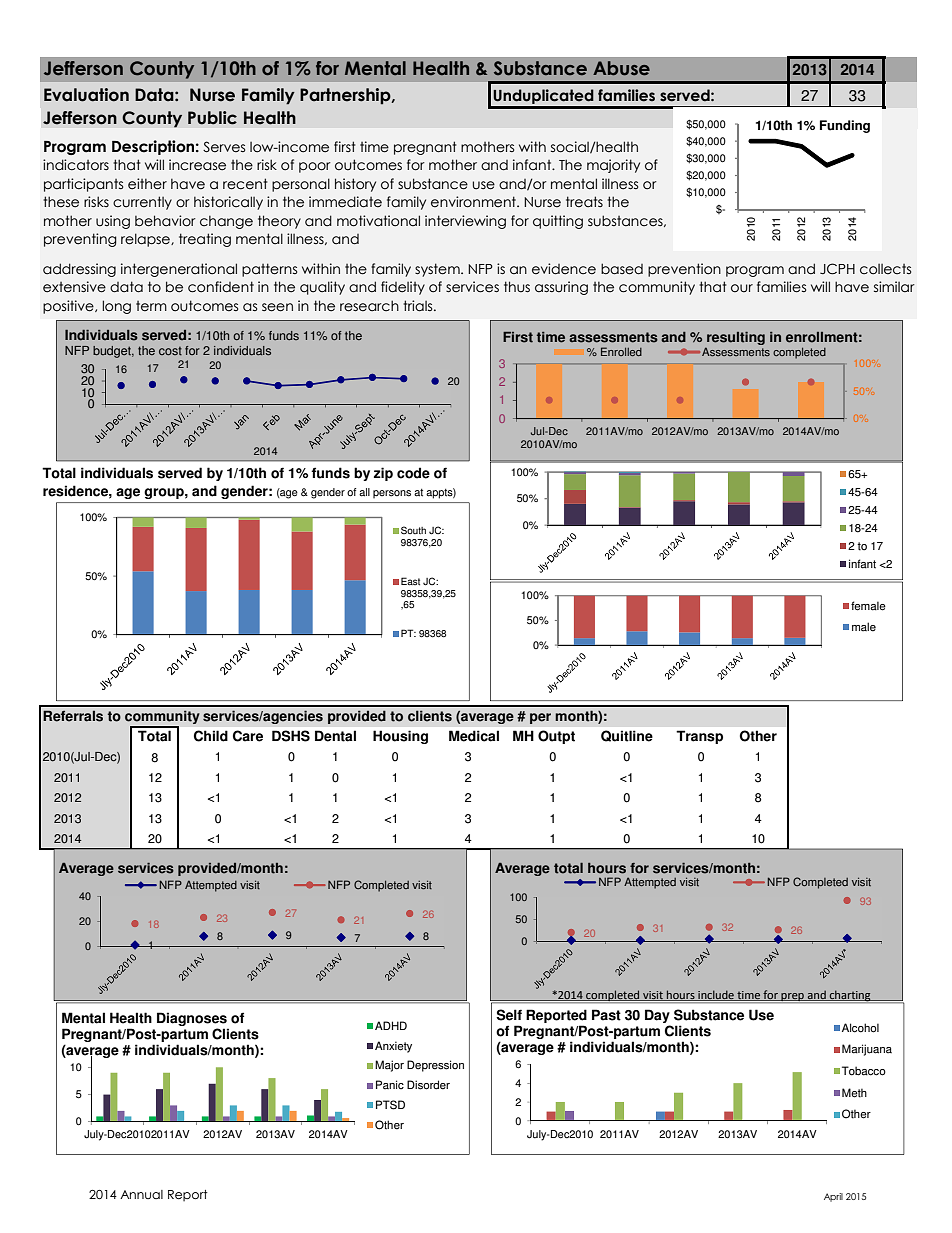 The image size is (952, 1233). Describe the element at coordinates (410, 581) in the screenshot. I see `East` at that location.
